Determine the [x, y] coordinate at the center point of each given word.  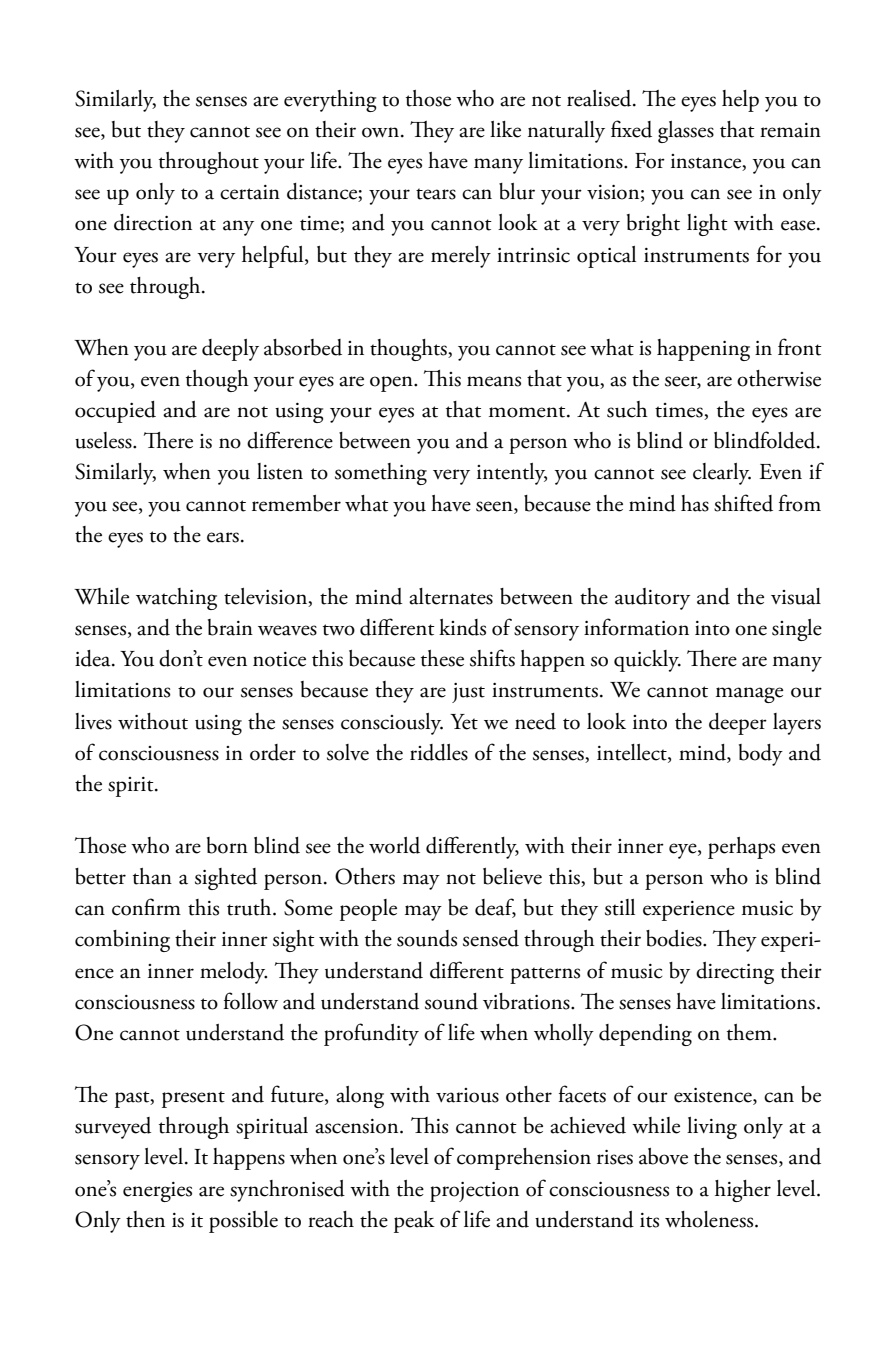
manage [749, 695]
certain [250, 192]
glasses [686, 132]
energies [157, 1192]
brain [230, 627]
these [442, 658]
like [505, 129]
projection [474, 1192]
